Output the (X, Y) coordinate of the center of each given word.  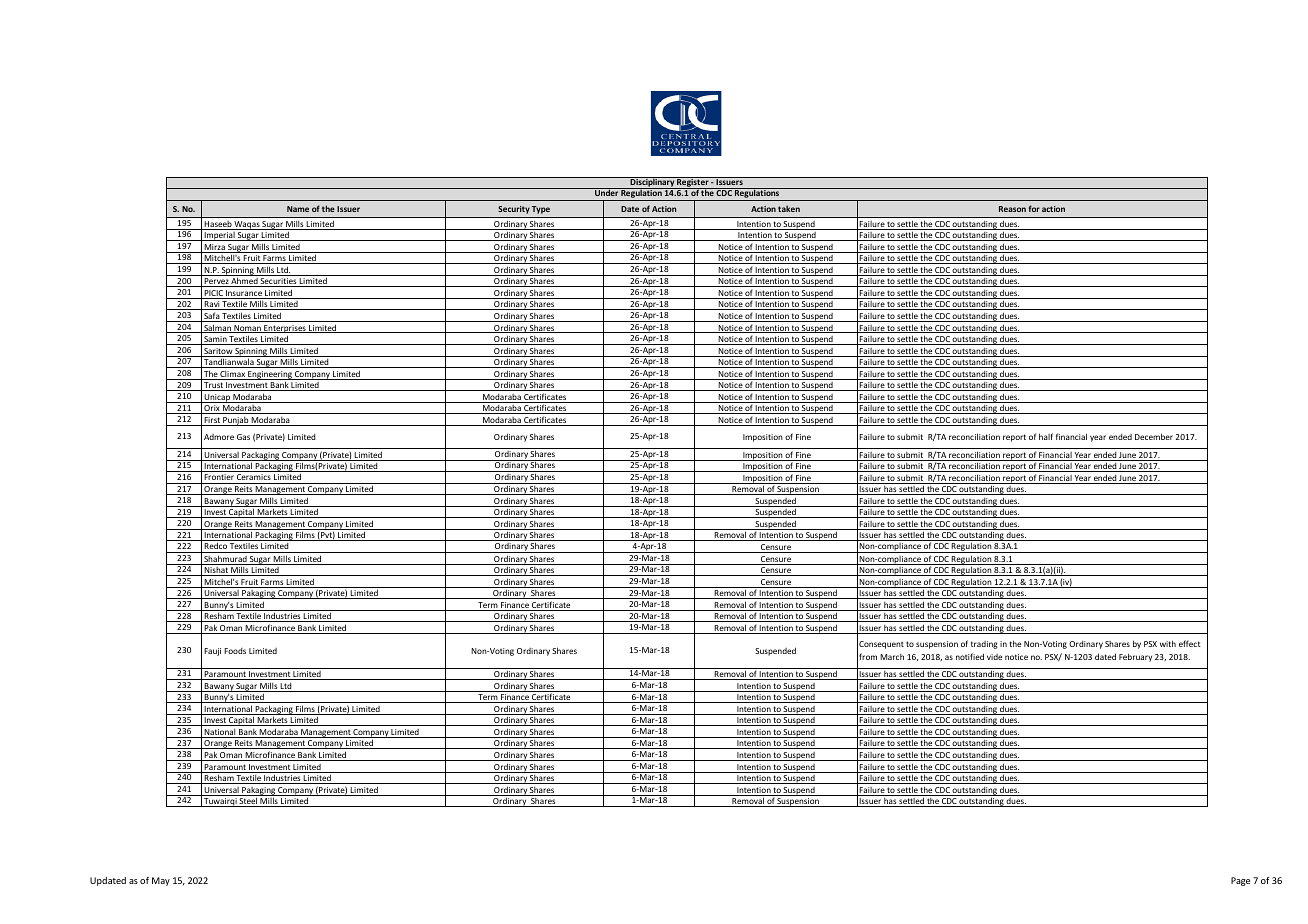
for (1034, 208)
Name (298, 209)
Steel (248, 802)
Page (1240, 881)
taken (789, 208)
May (161, 881)
